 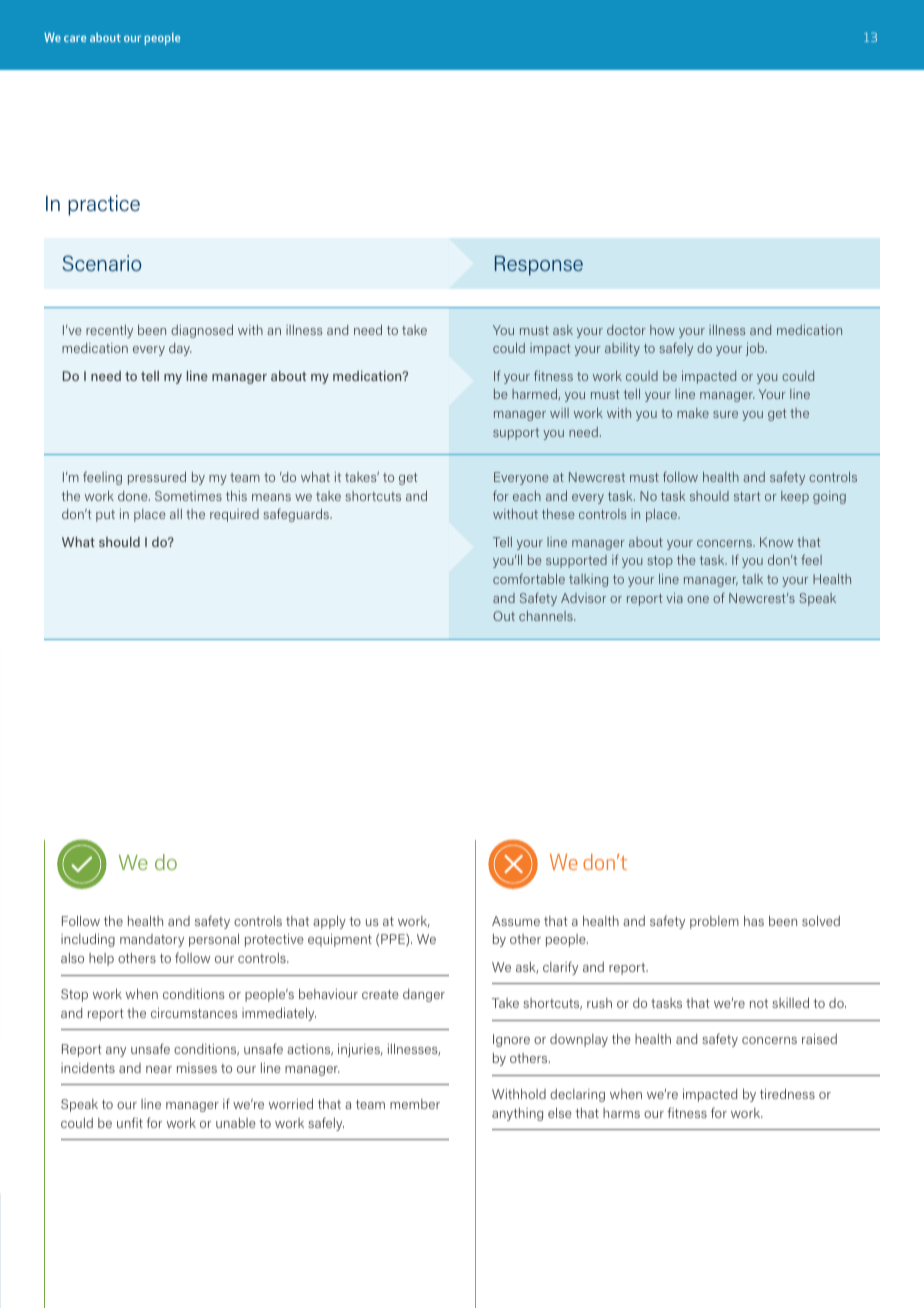 What do you see at coordinates (539, 266) in the image?
I see `Response` at bounding box center [539, 266].
